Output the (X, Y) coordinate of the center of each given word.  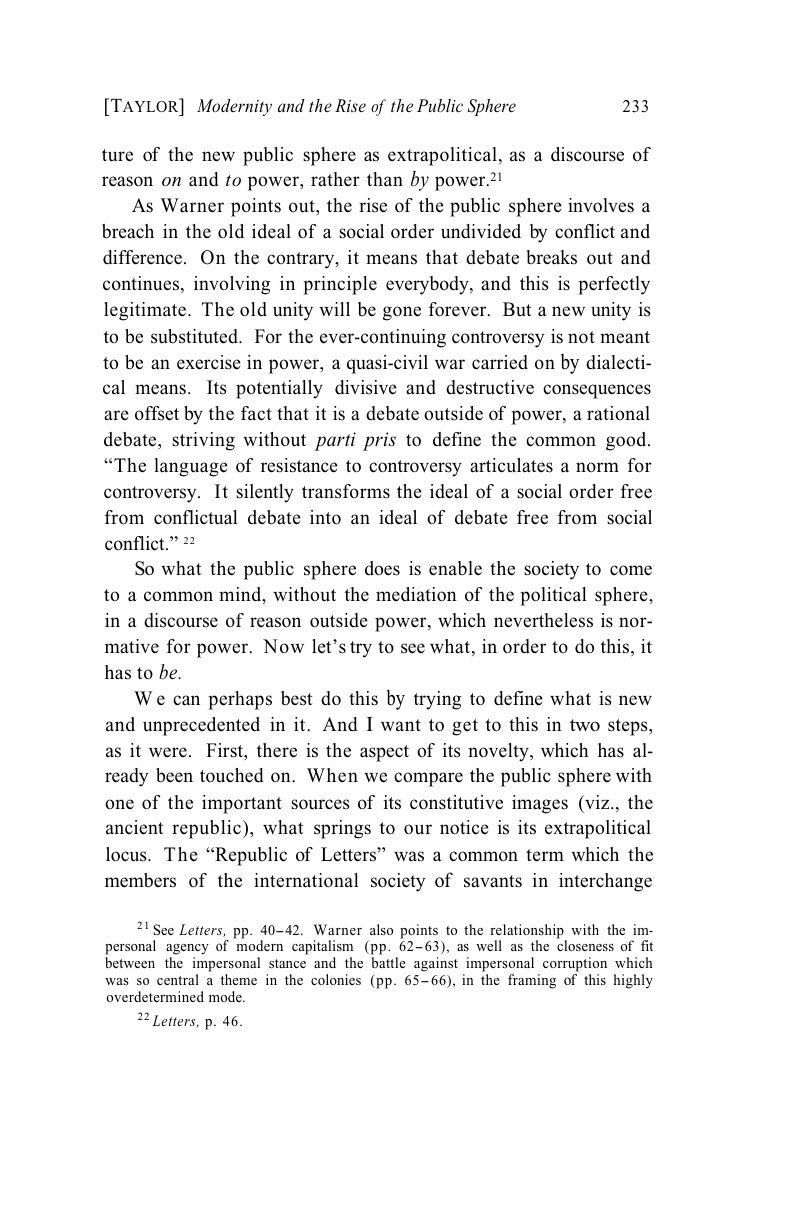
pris (379, 441)
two (585, 725)
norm (597, 467)
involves (601, 205)
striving (203, 441)
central (178, 979)
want (401, 725)
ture (117, 155)
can (186, 700)
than (385, 179)
